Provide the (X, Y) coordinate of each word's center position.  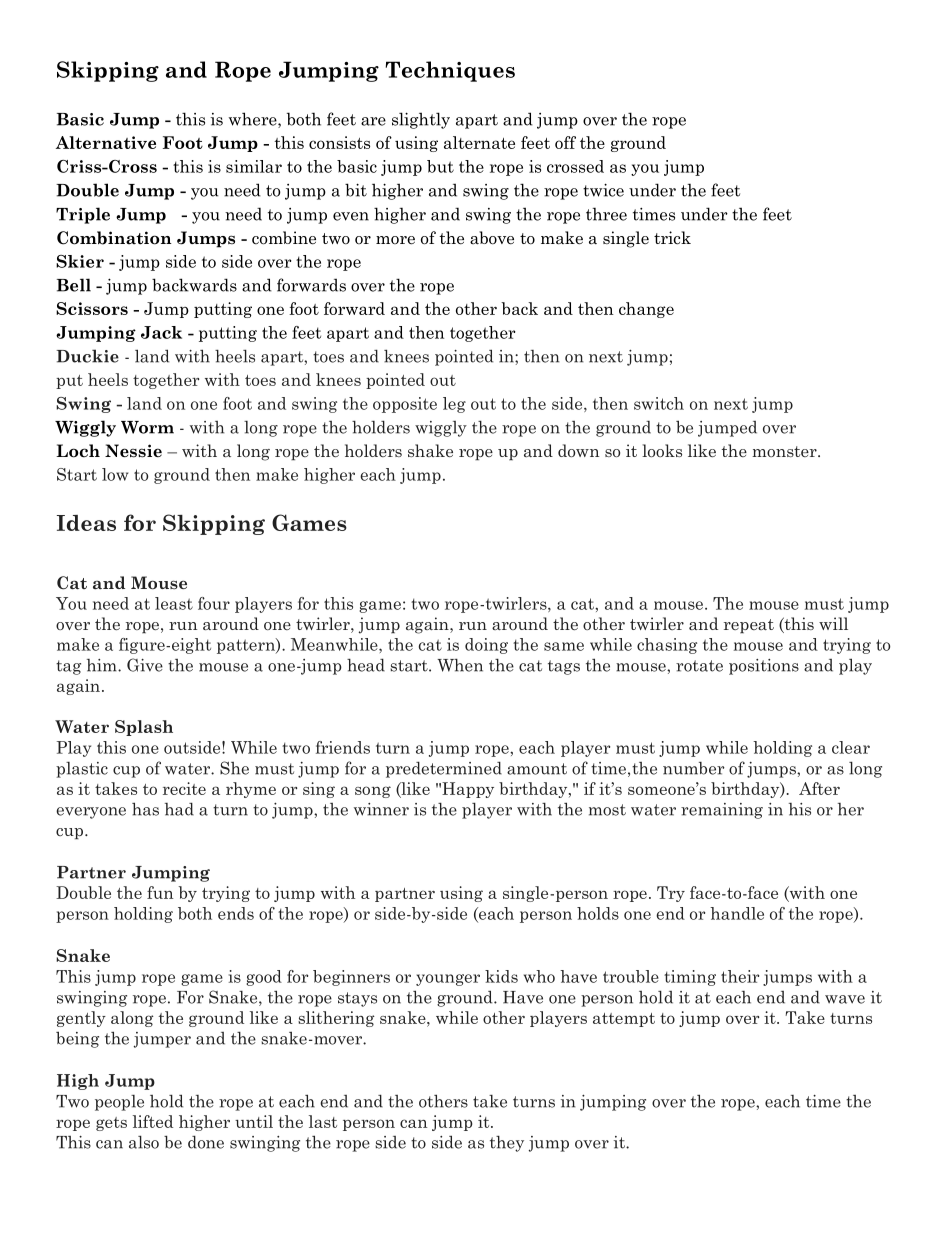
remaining (722, 811)
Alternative (106, 142)
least (174, 603)
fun (160, 892)
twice (603, 190)
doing (486, 646)
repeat (749, 626)
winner (381, 809)
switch (659, 403)
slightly (421, 120)
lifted (153, 1121)
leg (454, 405)
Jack (161, 332)
